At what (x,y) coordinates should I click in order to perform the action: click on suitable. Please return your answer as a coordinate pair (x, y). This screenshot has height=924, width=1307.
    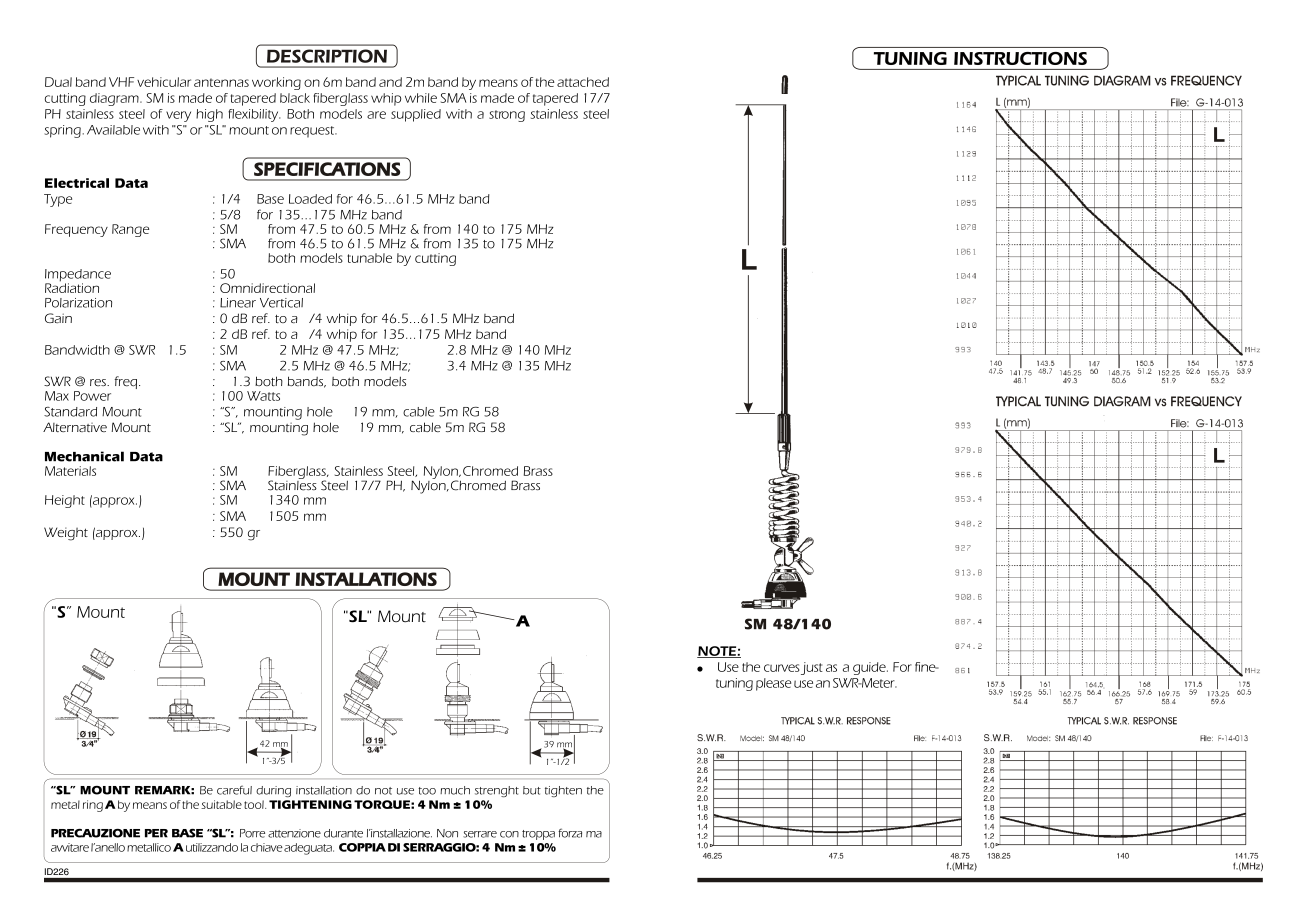
    Looking at the image, I should click on (221, 804).
